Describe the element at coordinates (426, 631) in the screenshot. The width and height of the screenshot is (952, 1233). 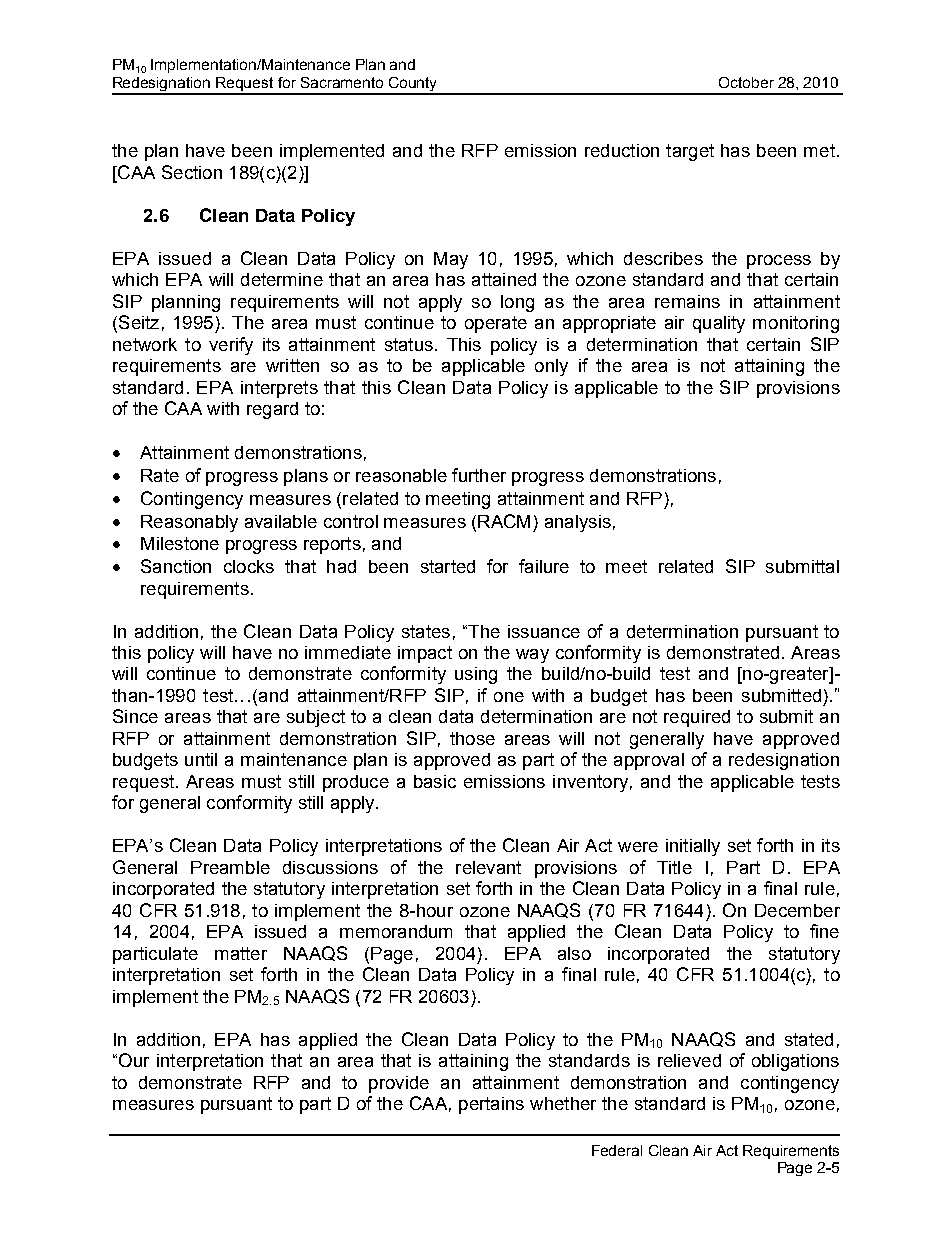
I see `states` at that location.
